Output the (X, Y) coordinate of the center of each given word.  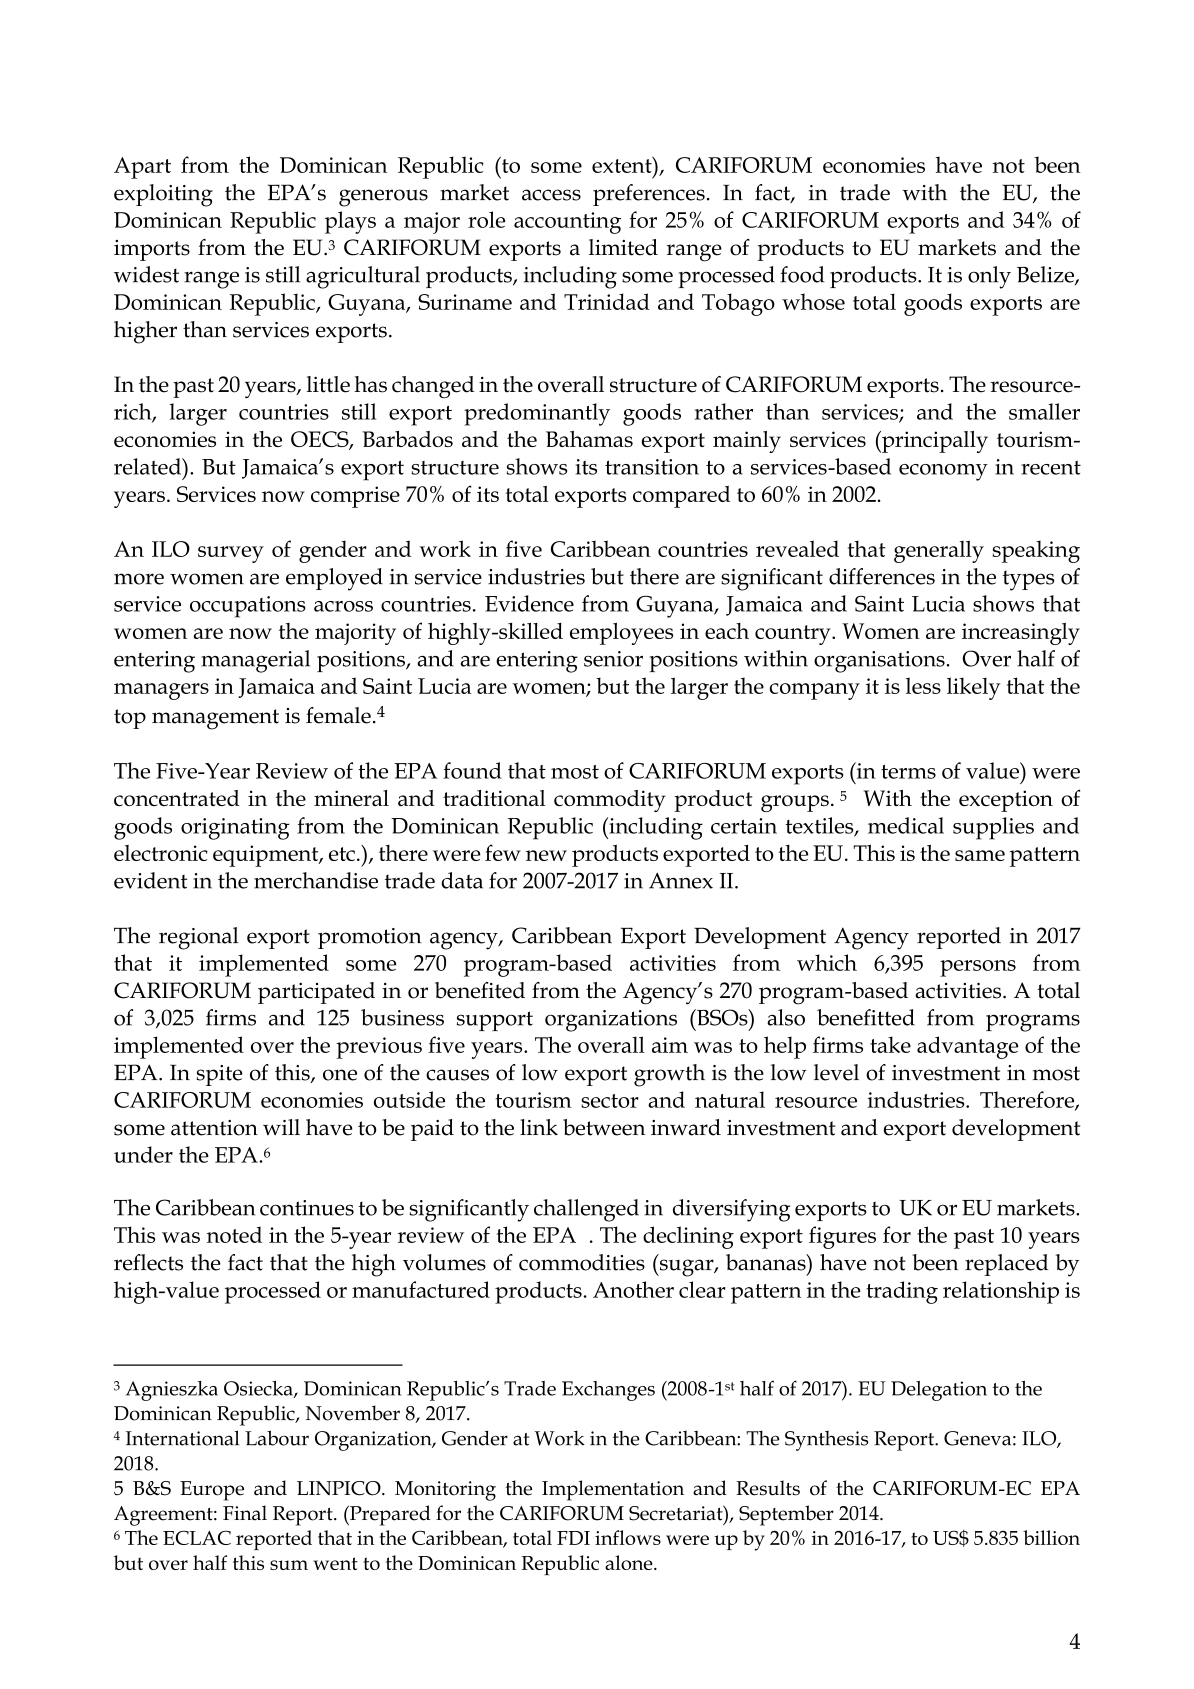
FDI (573, 1538)
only (989, 277)
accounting (567, 223)
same (980, 855)
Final (245, 1513)
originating (235, 829)
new (546, 855)
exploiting (163, 195)
